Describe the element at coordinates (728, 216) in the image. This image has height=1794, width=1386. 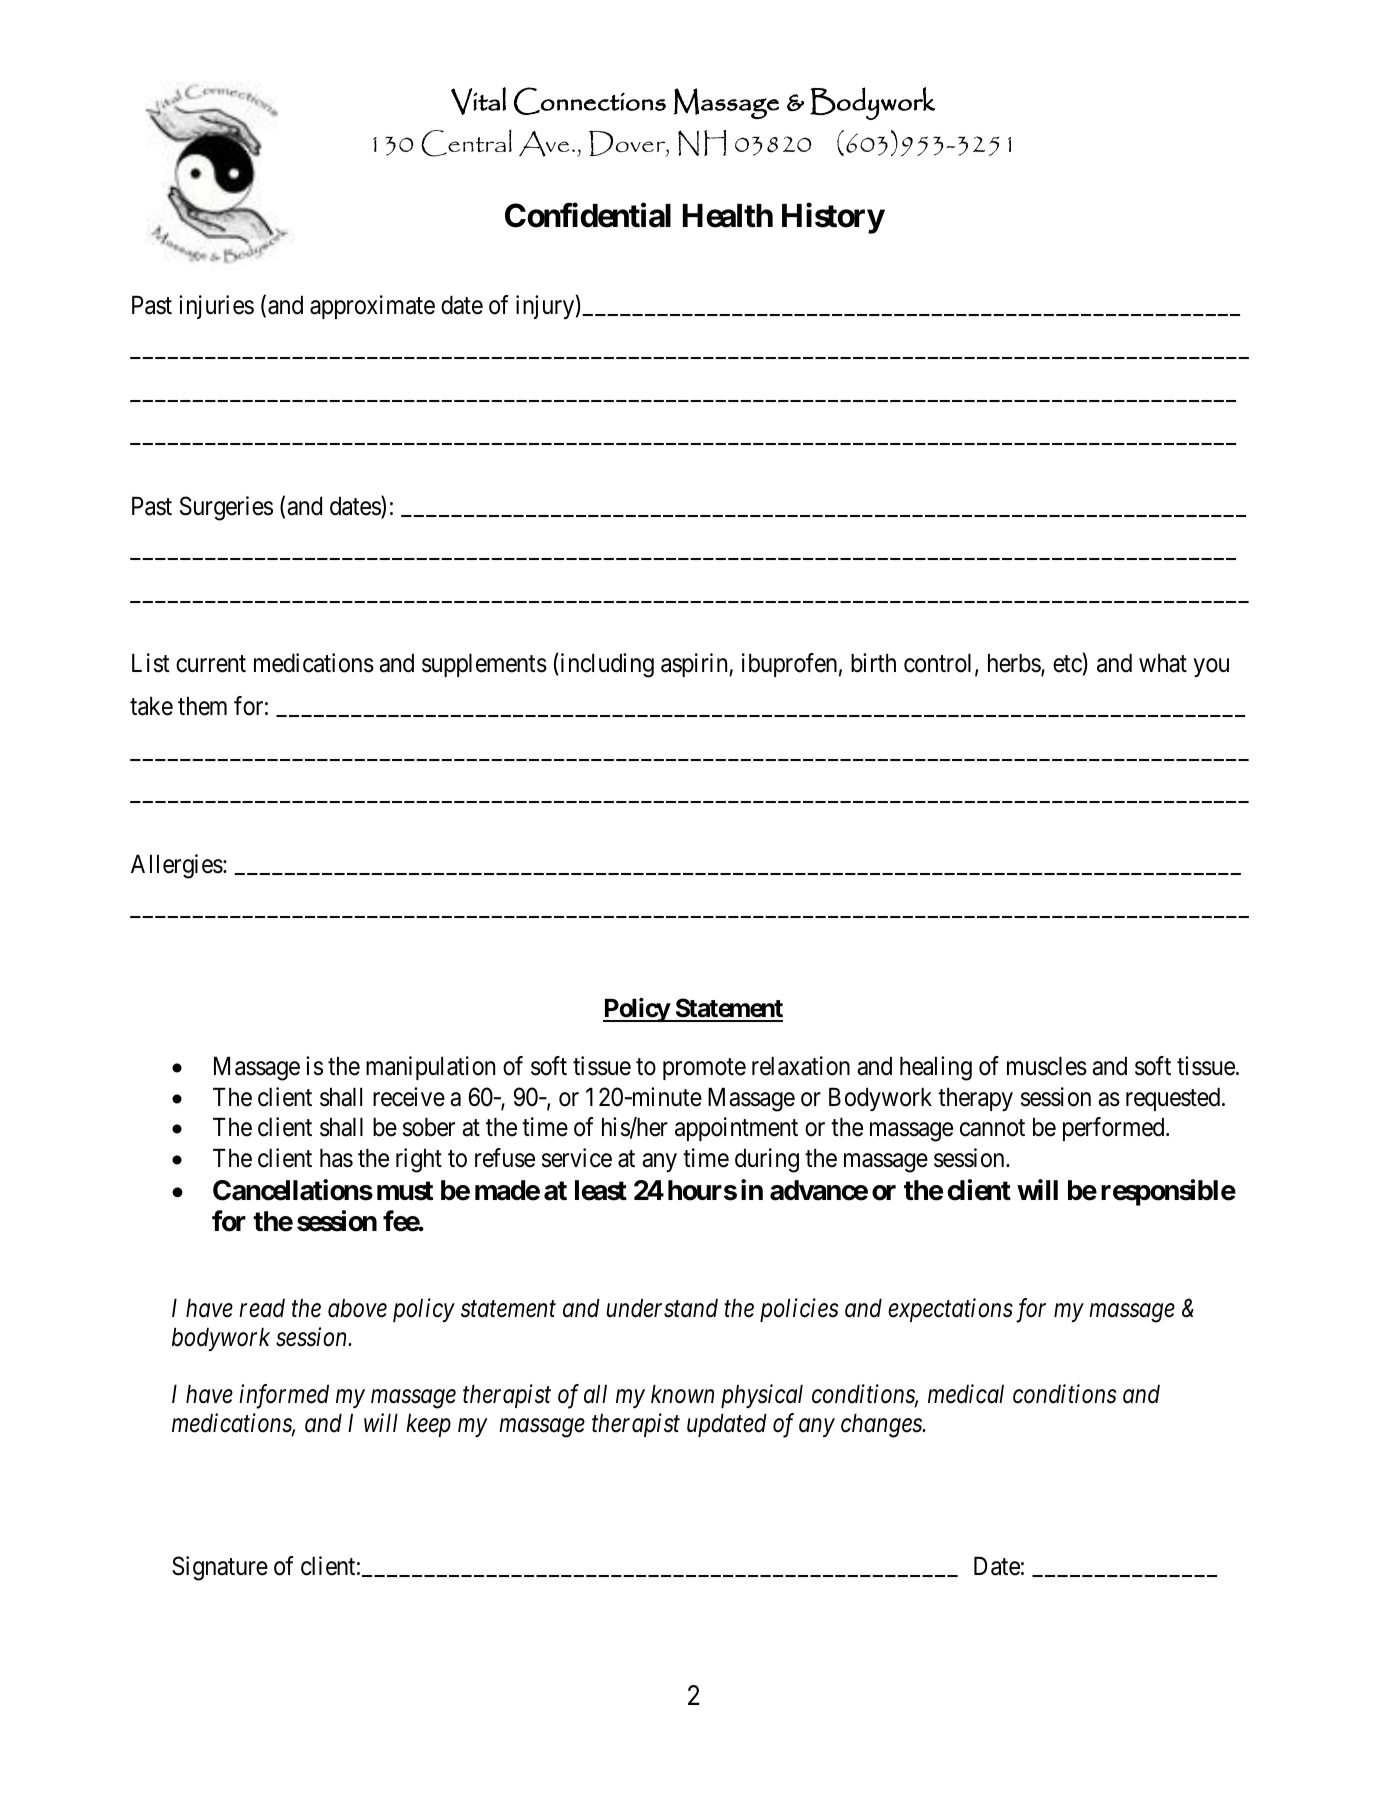
I see `Health` at that location.
